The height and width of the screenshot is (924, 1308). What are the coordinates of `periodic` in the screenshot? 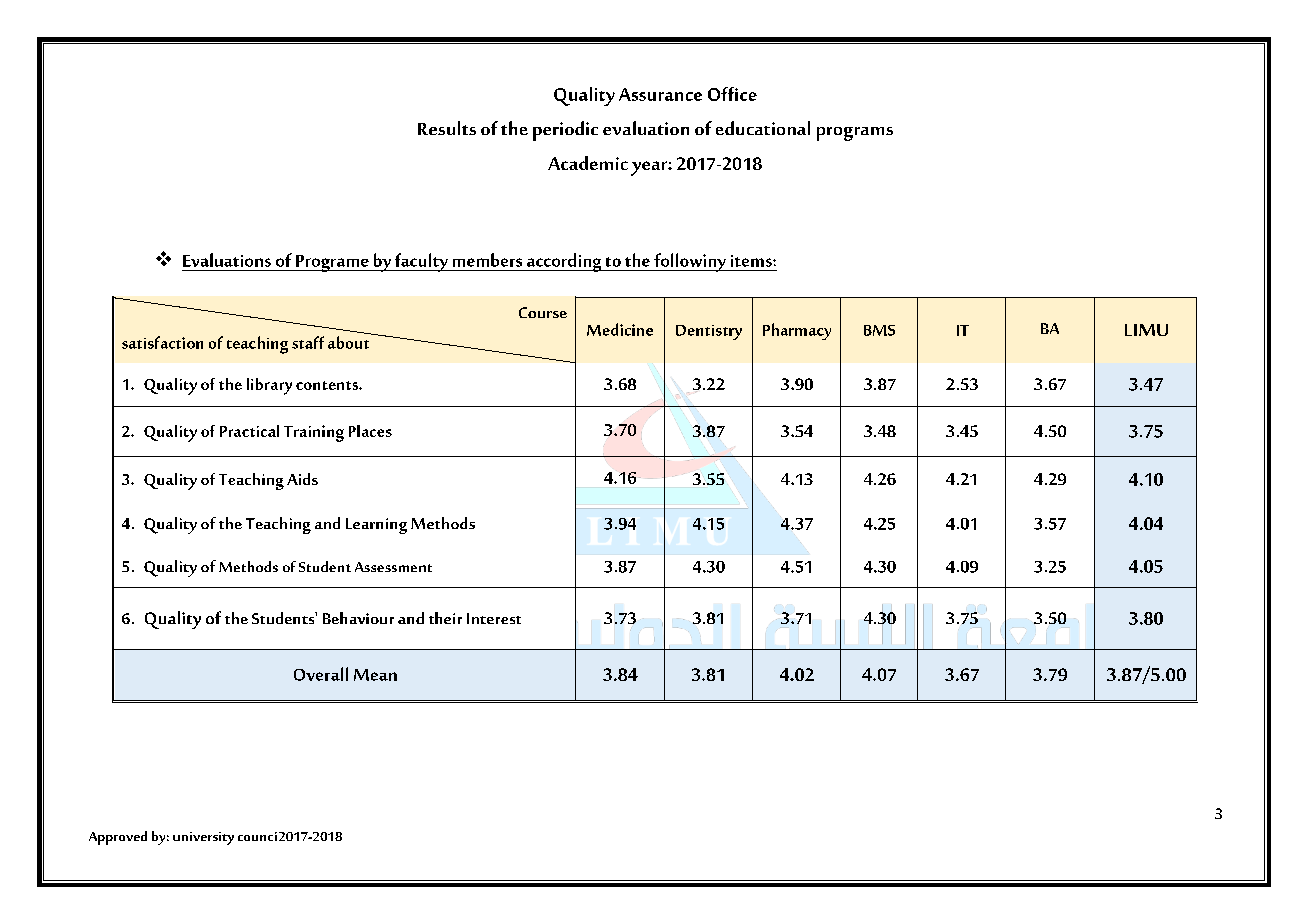 It's located at (565, 131).
